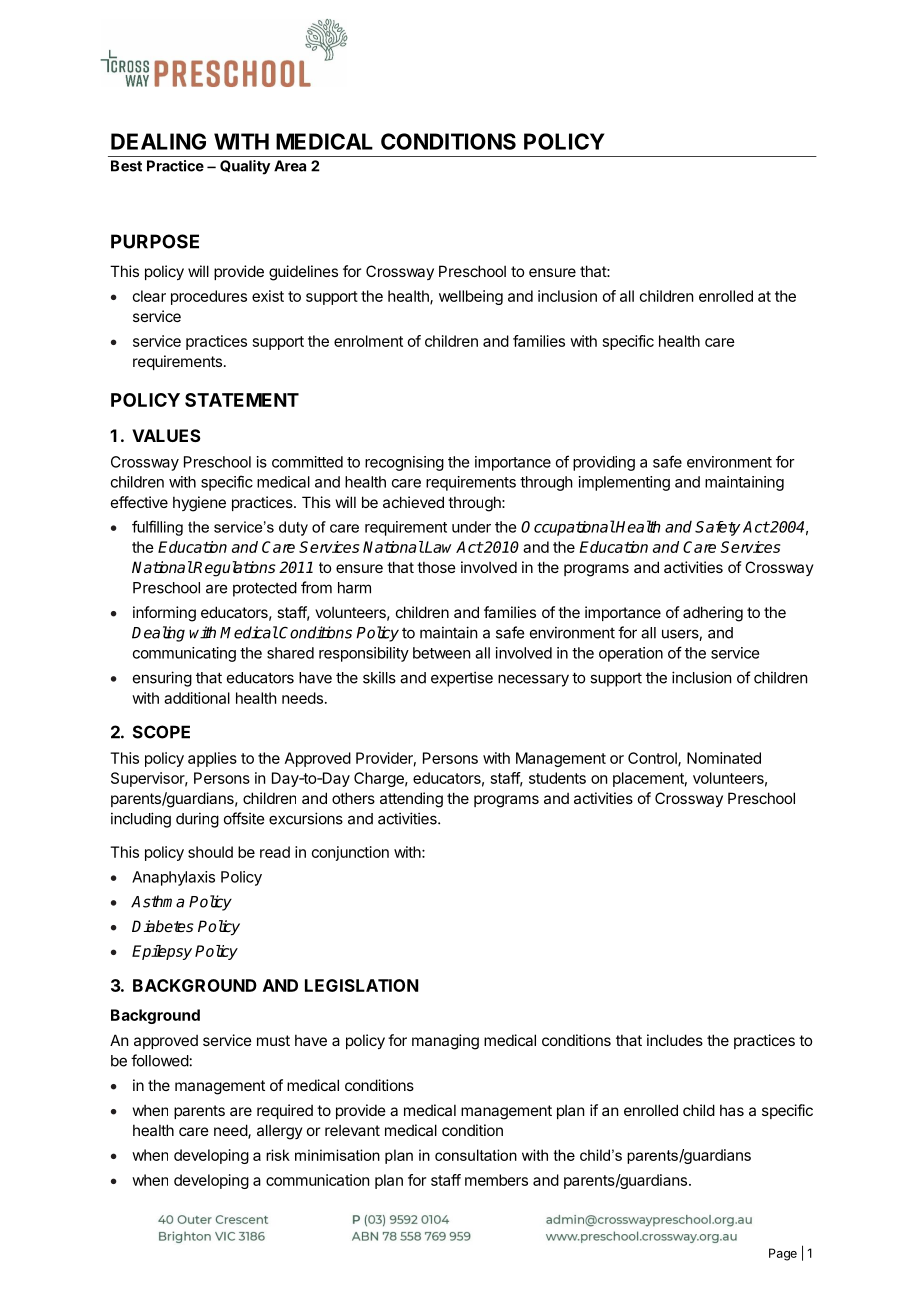  What do you see at coordinates (173, 878) in the screenshot?
I see `Anaphylaxis` at bounding box center [173, 878].
